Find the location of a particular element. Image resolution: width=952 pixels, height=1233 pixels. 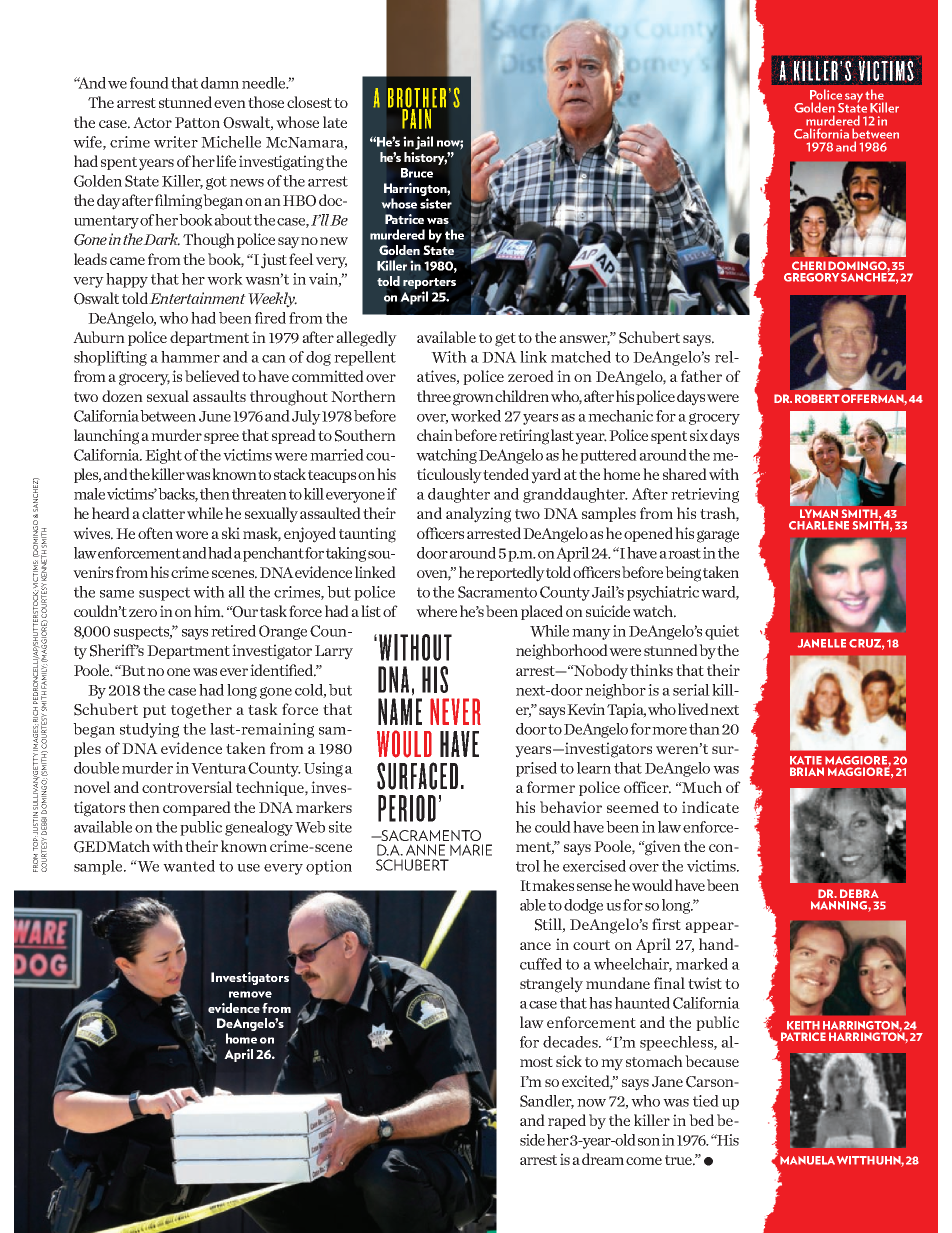

where is located at coordinates (436, 611).
